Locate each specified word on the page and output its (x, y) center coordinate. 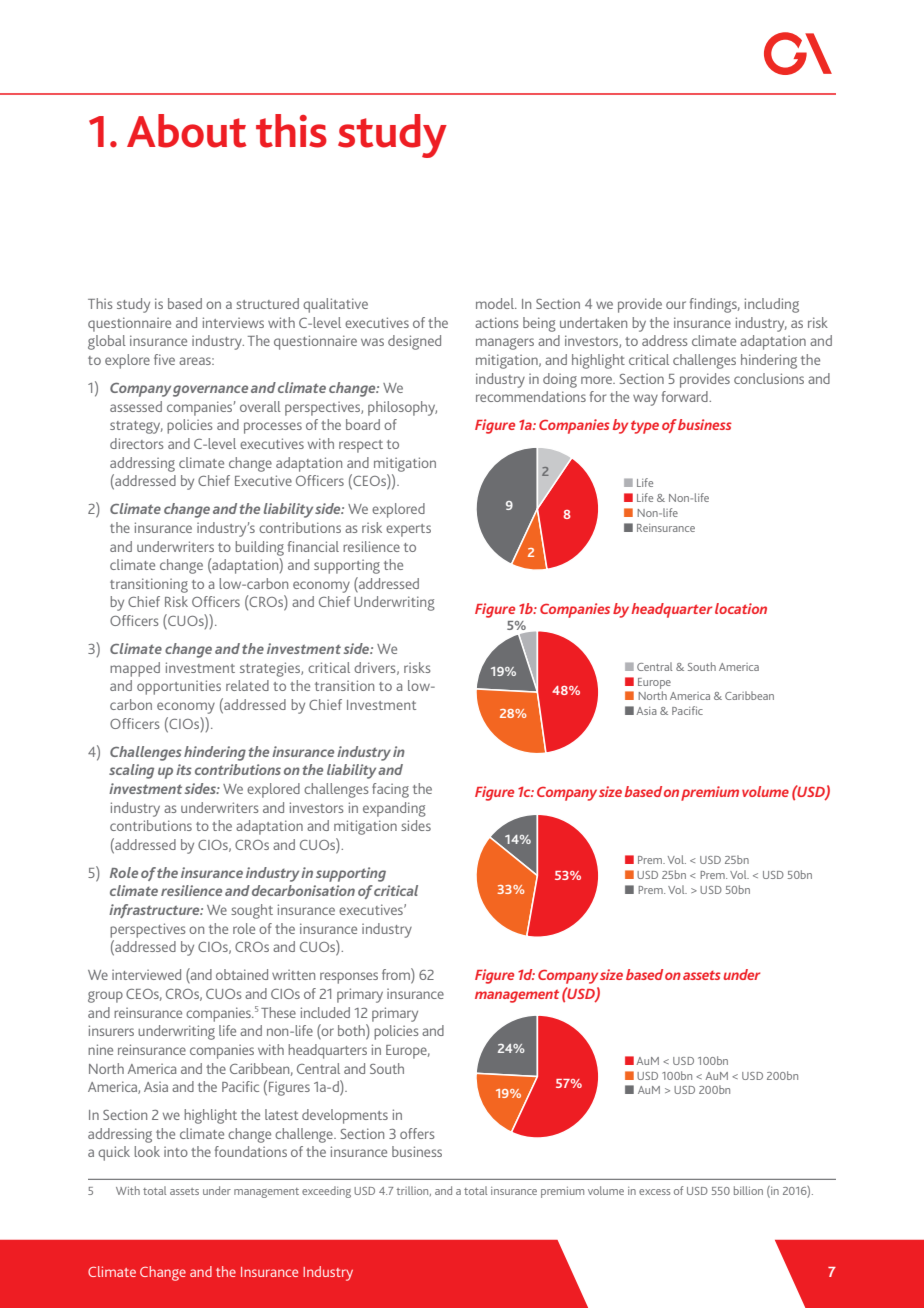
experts (408, 530)
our (676, 305)
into (176, 1151)
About (187, 131)
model (496, 303)
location (741, 608)
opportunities (179, 687)
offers (417, 1133)
